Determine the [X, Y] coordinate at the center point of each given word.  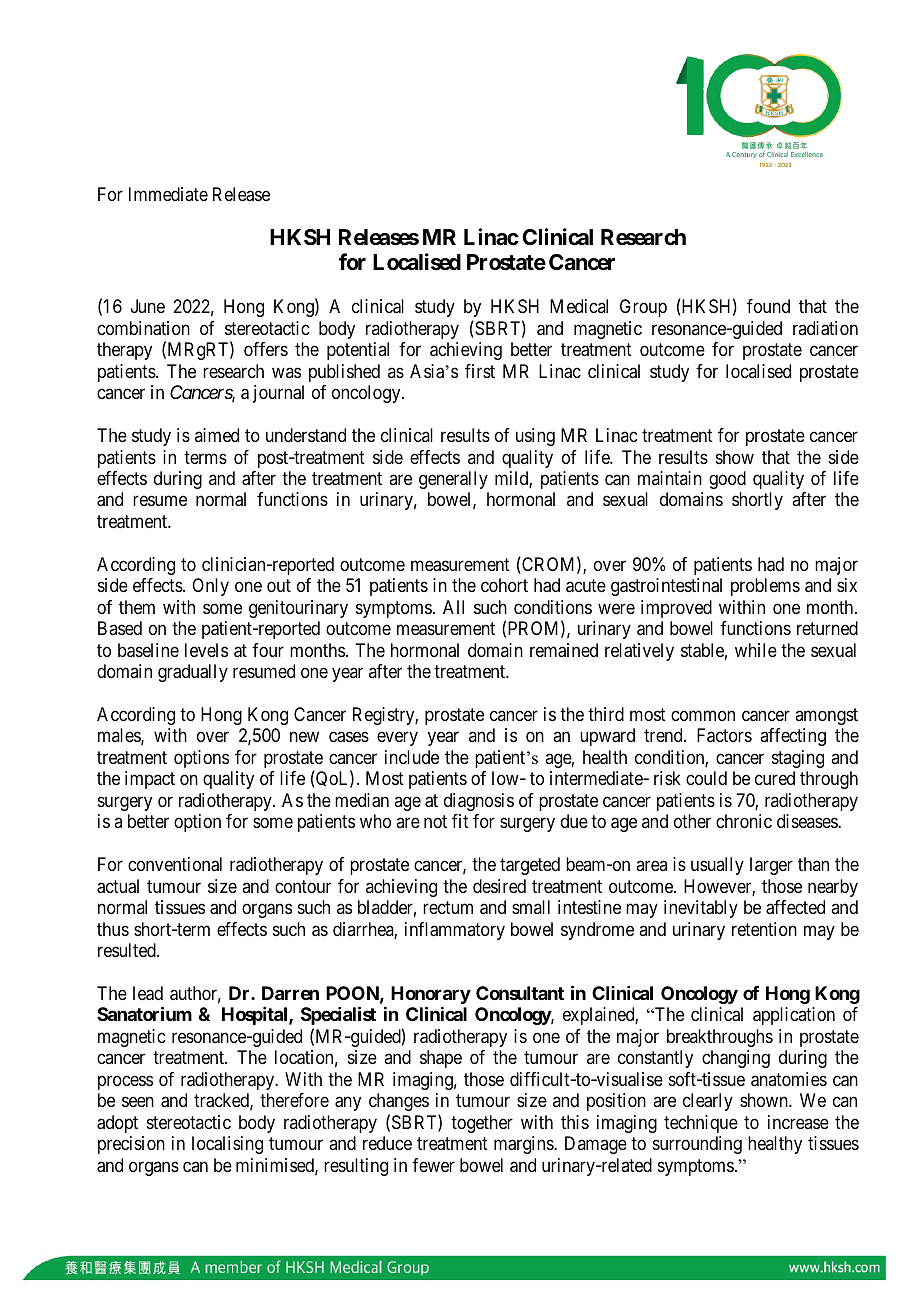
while [756, 650]
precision [131, 1145]
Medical [579, 306]
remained [564, 650]
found [768, 306]
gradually [193, 673]
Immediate [168, 194]
